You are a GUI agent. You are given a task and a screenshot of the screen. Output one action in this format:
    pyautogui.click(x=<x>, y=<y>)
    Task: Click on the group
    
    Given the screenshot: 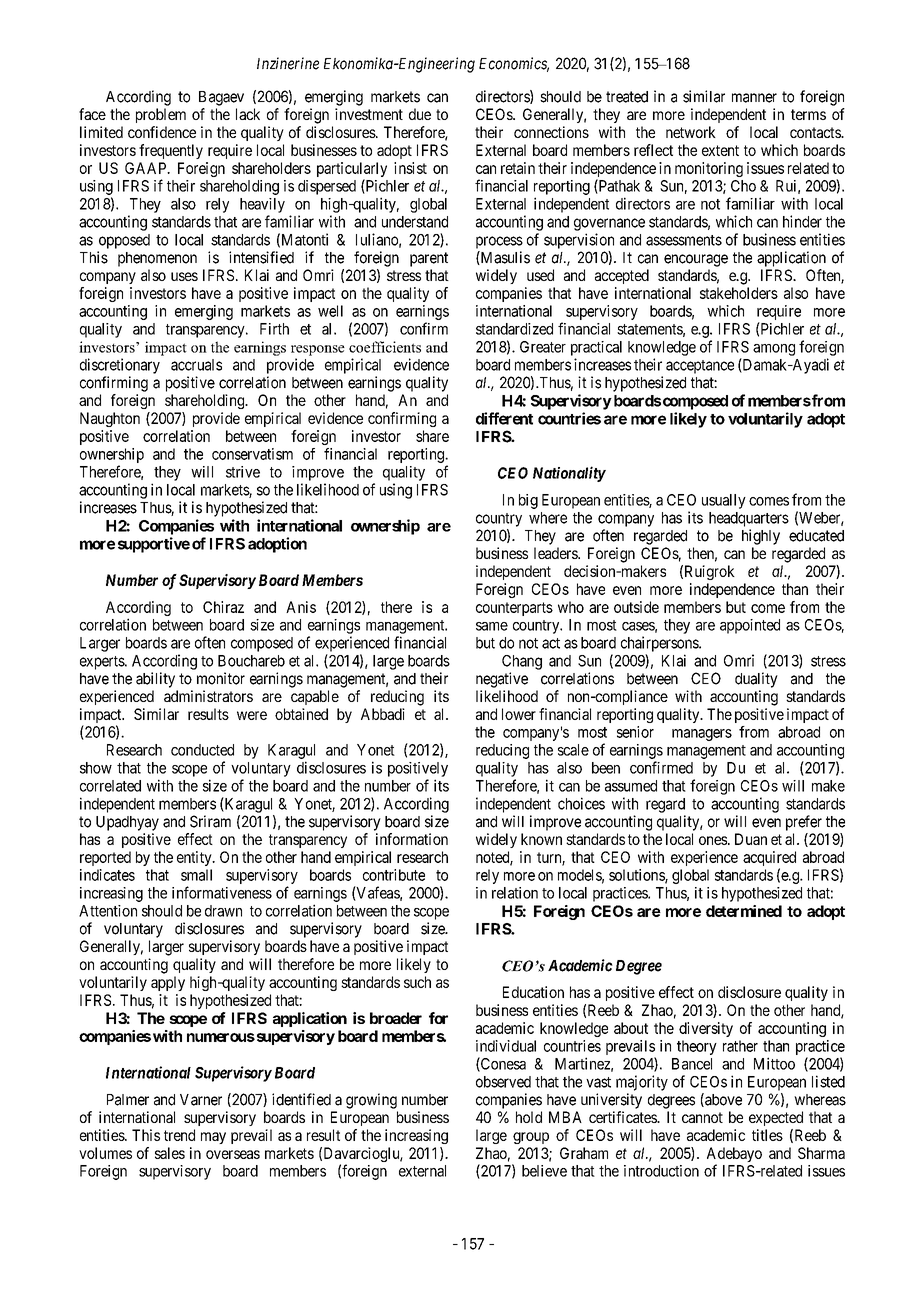 What is the action you would take?
    pyautogui.click(x=531, y=1138)
